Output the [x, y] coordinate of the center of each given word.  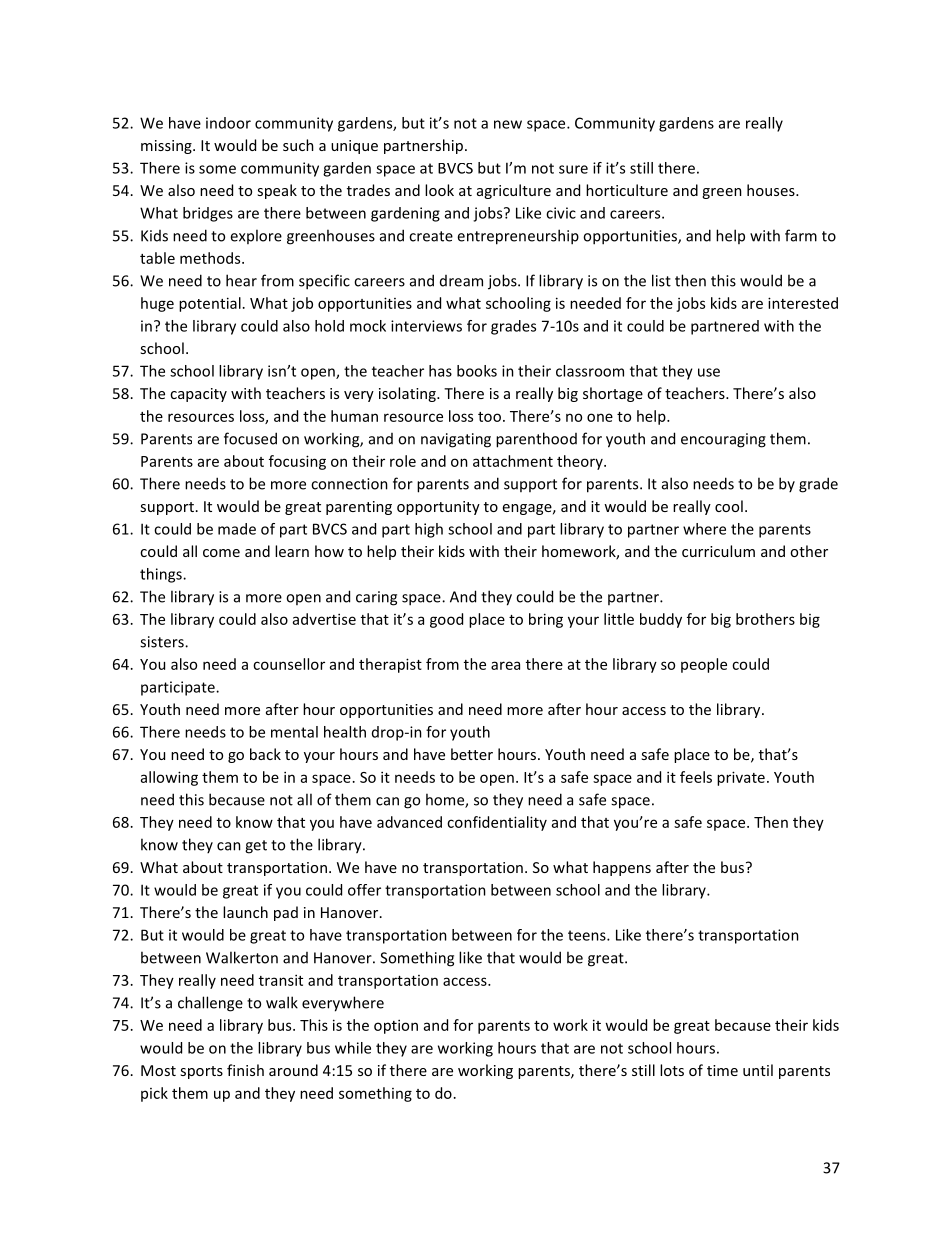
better [472, 754]
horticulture [627, 190]
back [265, 754]
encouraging [723, 440]
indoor [228, 123]
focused [250, 438]
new [508, 124]
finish [245, 1070]
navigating [456, 440]
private [741, 778]
